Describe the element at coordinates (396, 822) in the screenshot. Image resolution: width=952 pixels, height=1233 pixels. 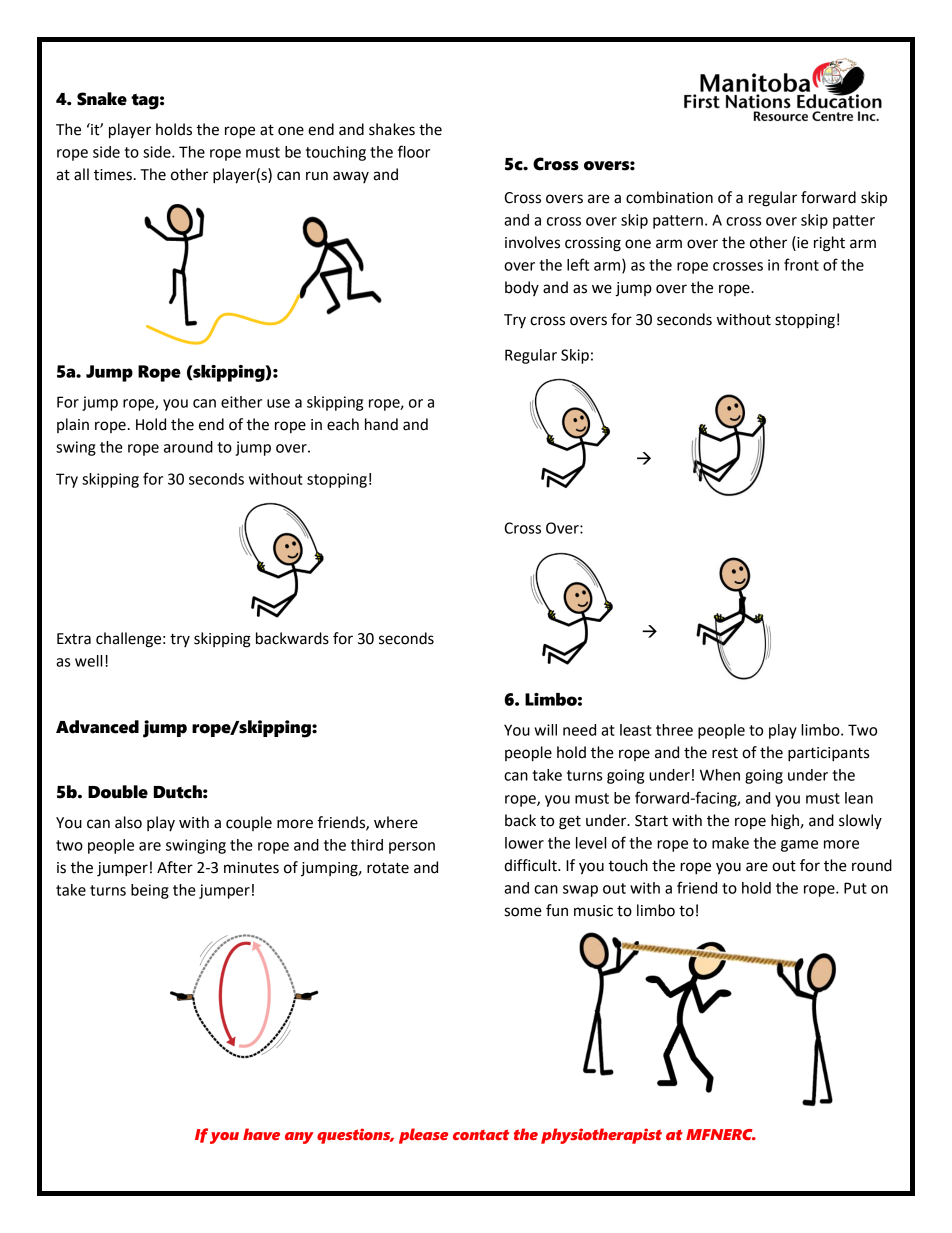
I see `where` at that location.
